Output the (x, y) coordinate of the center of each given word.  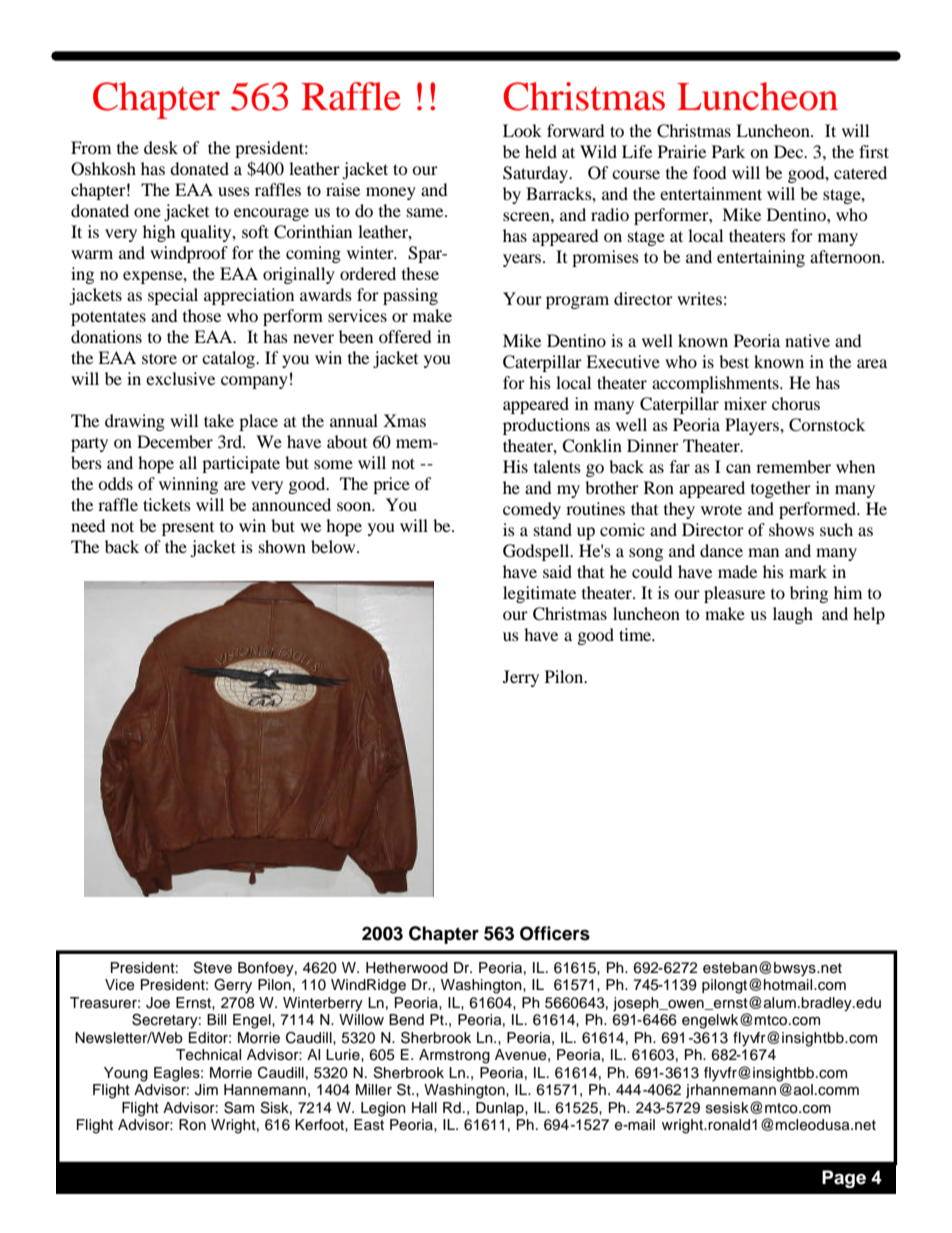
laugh (793, 615)
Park (728, 151)
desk (161, 147)
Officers (555, 933)
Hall (424, 1107)
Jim (206, 1090)
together (781, 489)
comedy (532, 510)
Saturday (536, 174)
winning (188, 485)
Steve (213, 968)
